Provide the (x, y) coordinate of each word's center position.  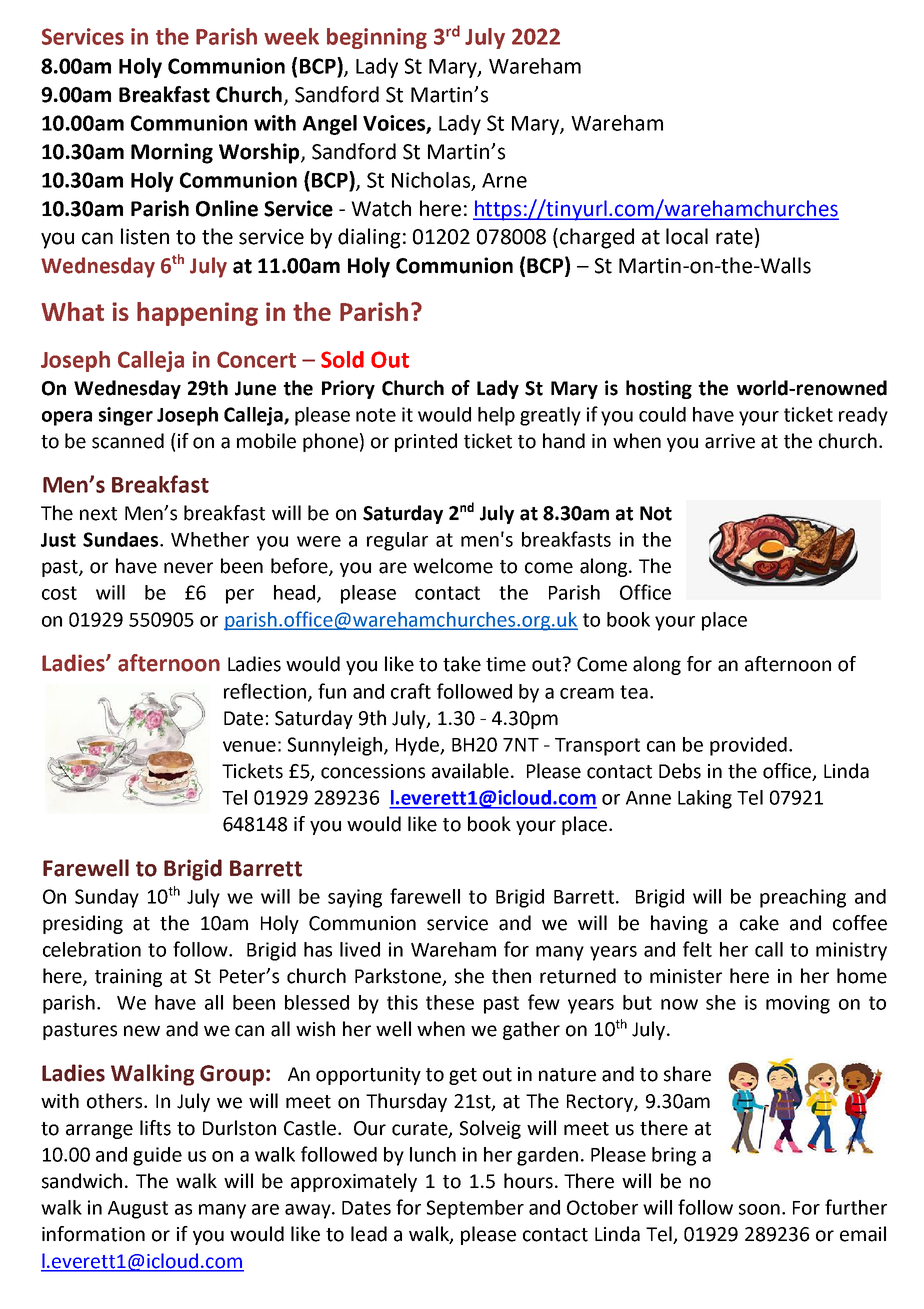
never (188, 568)
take (462, 664)
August (138, 1210)
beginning (377, 38)
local (687, 236)
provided (748, 746)
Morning (172, 153)
